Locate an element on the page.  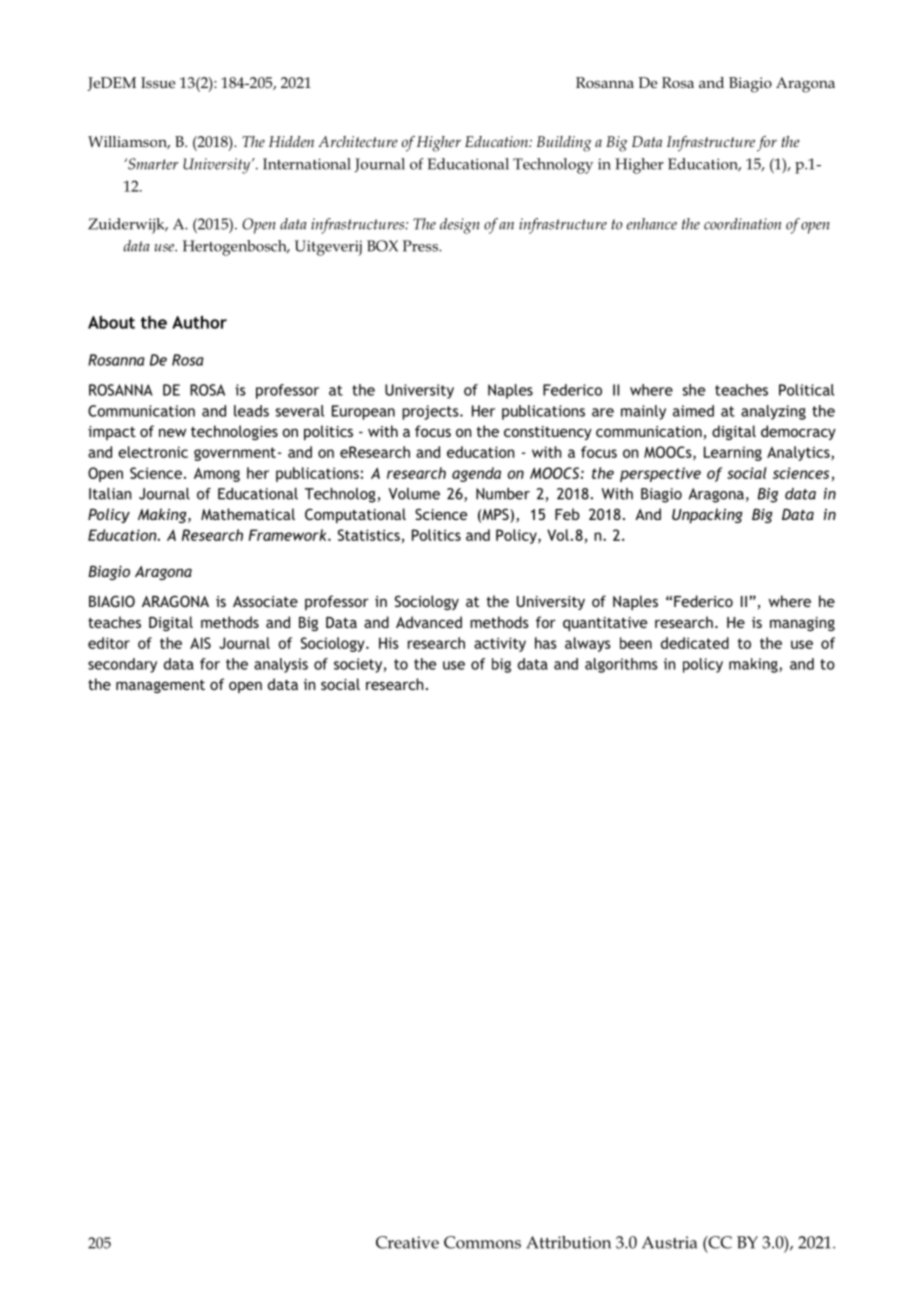
Architecture is located at coordinates (358, 141).
